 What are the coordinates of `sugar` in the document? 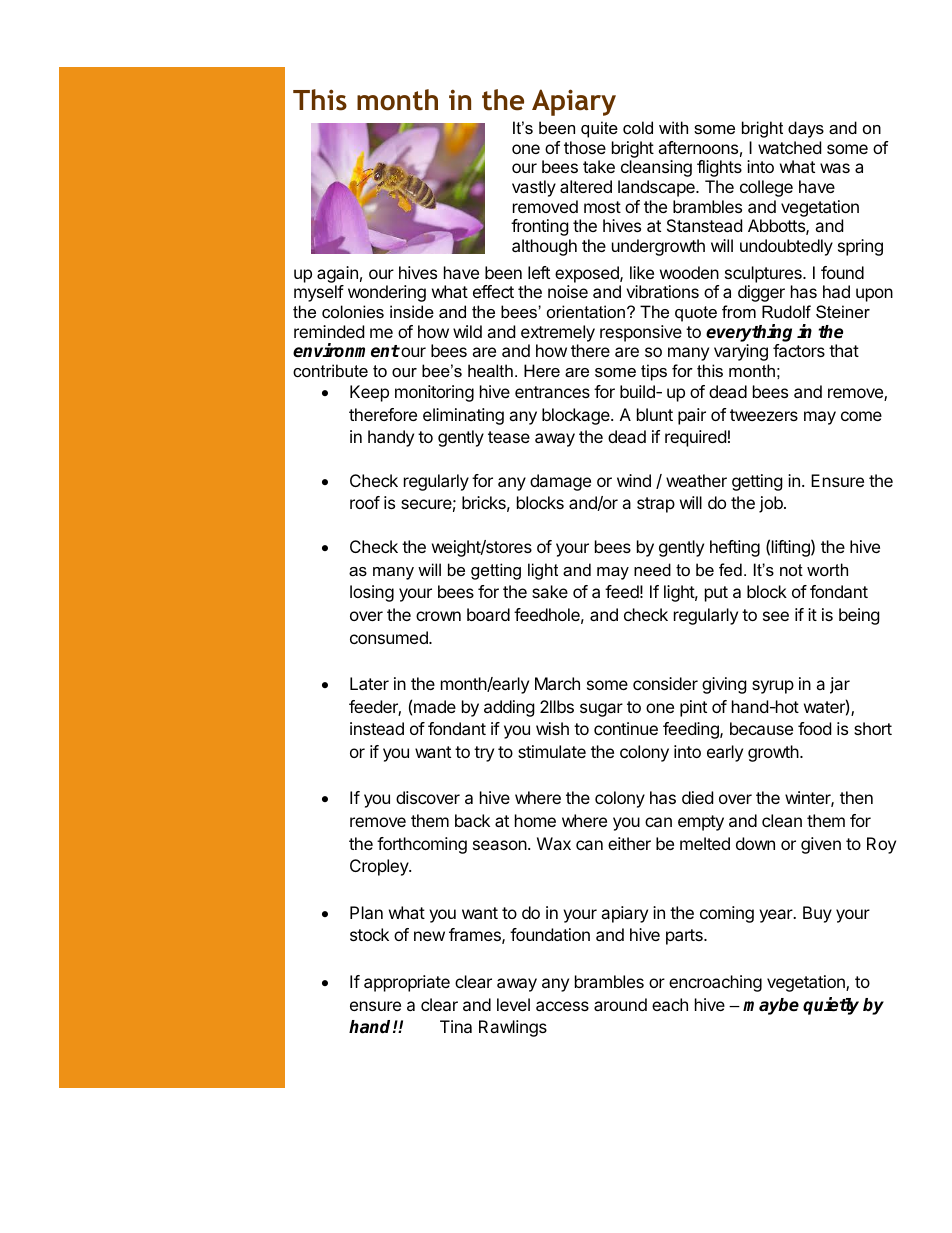 It's located at (601, 710).
